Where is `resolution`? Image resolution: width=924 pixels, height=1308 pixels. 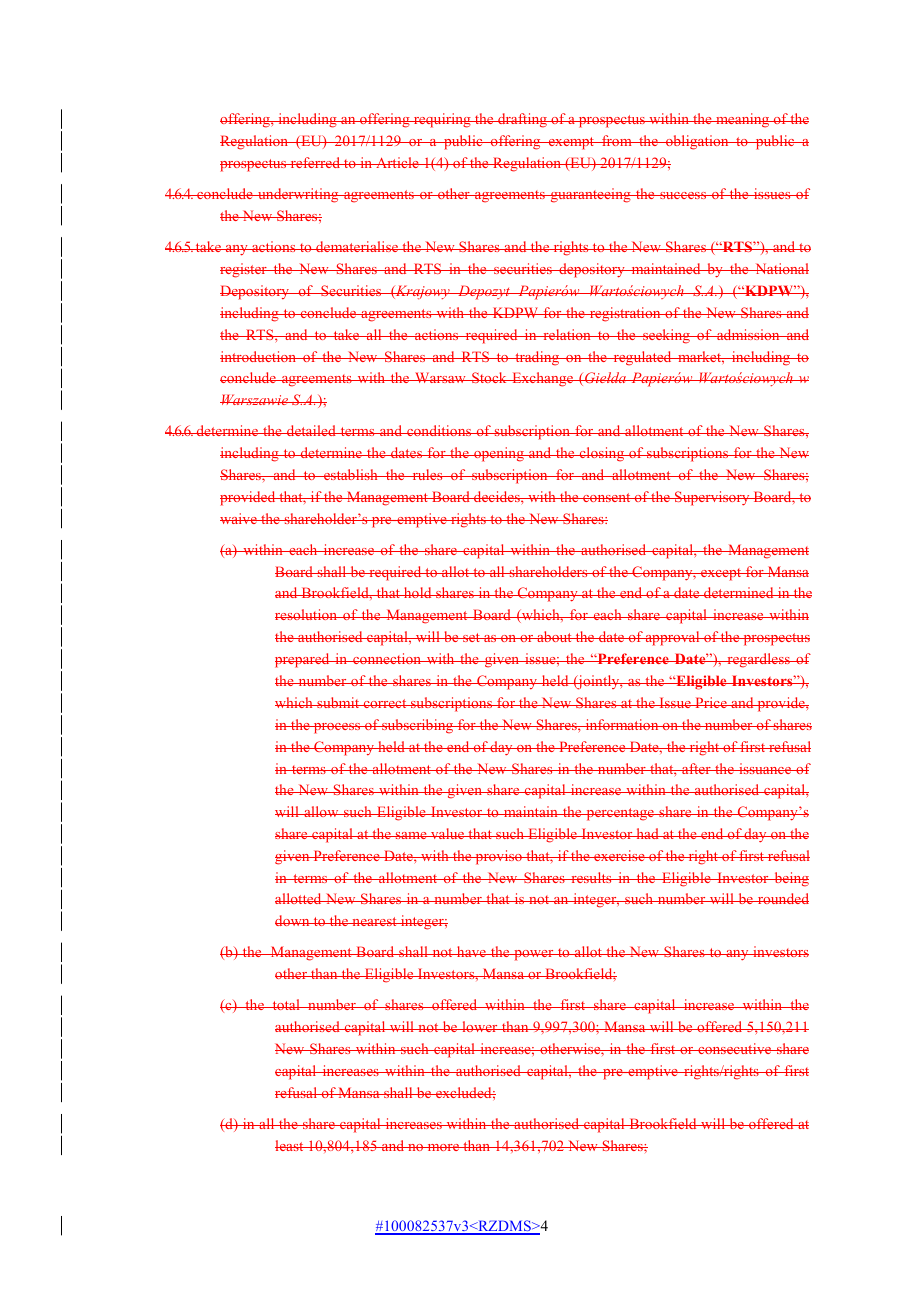
resolution is located at coordinates (307, 614).
